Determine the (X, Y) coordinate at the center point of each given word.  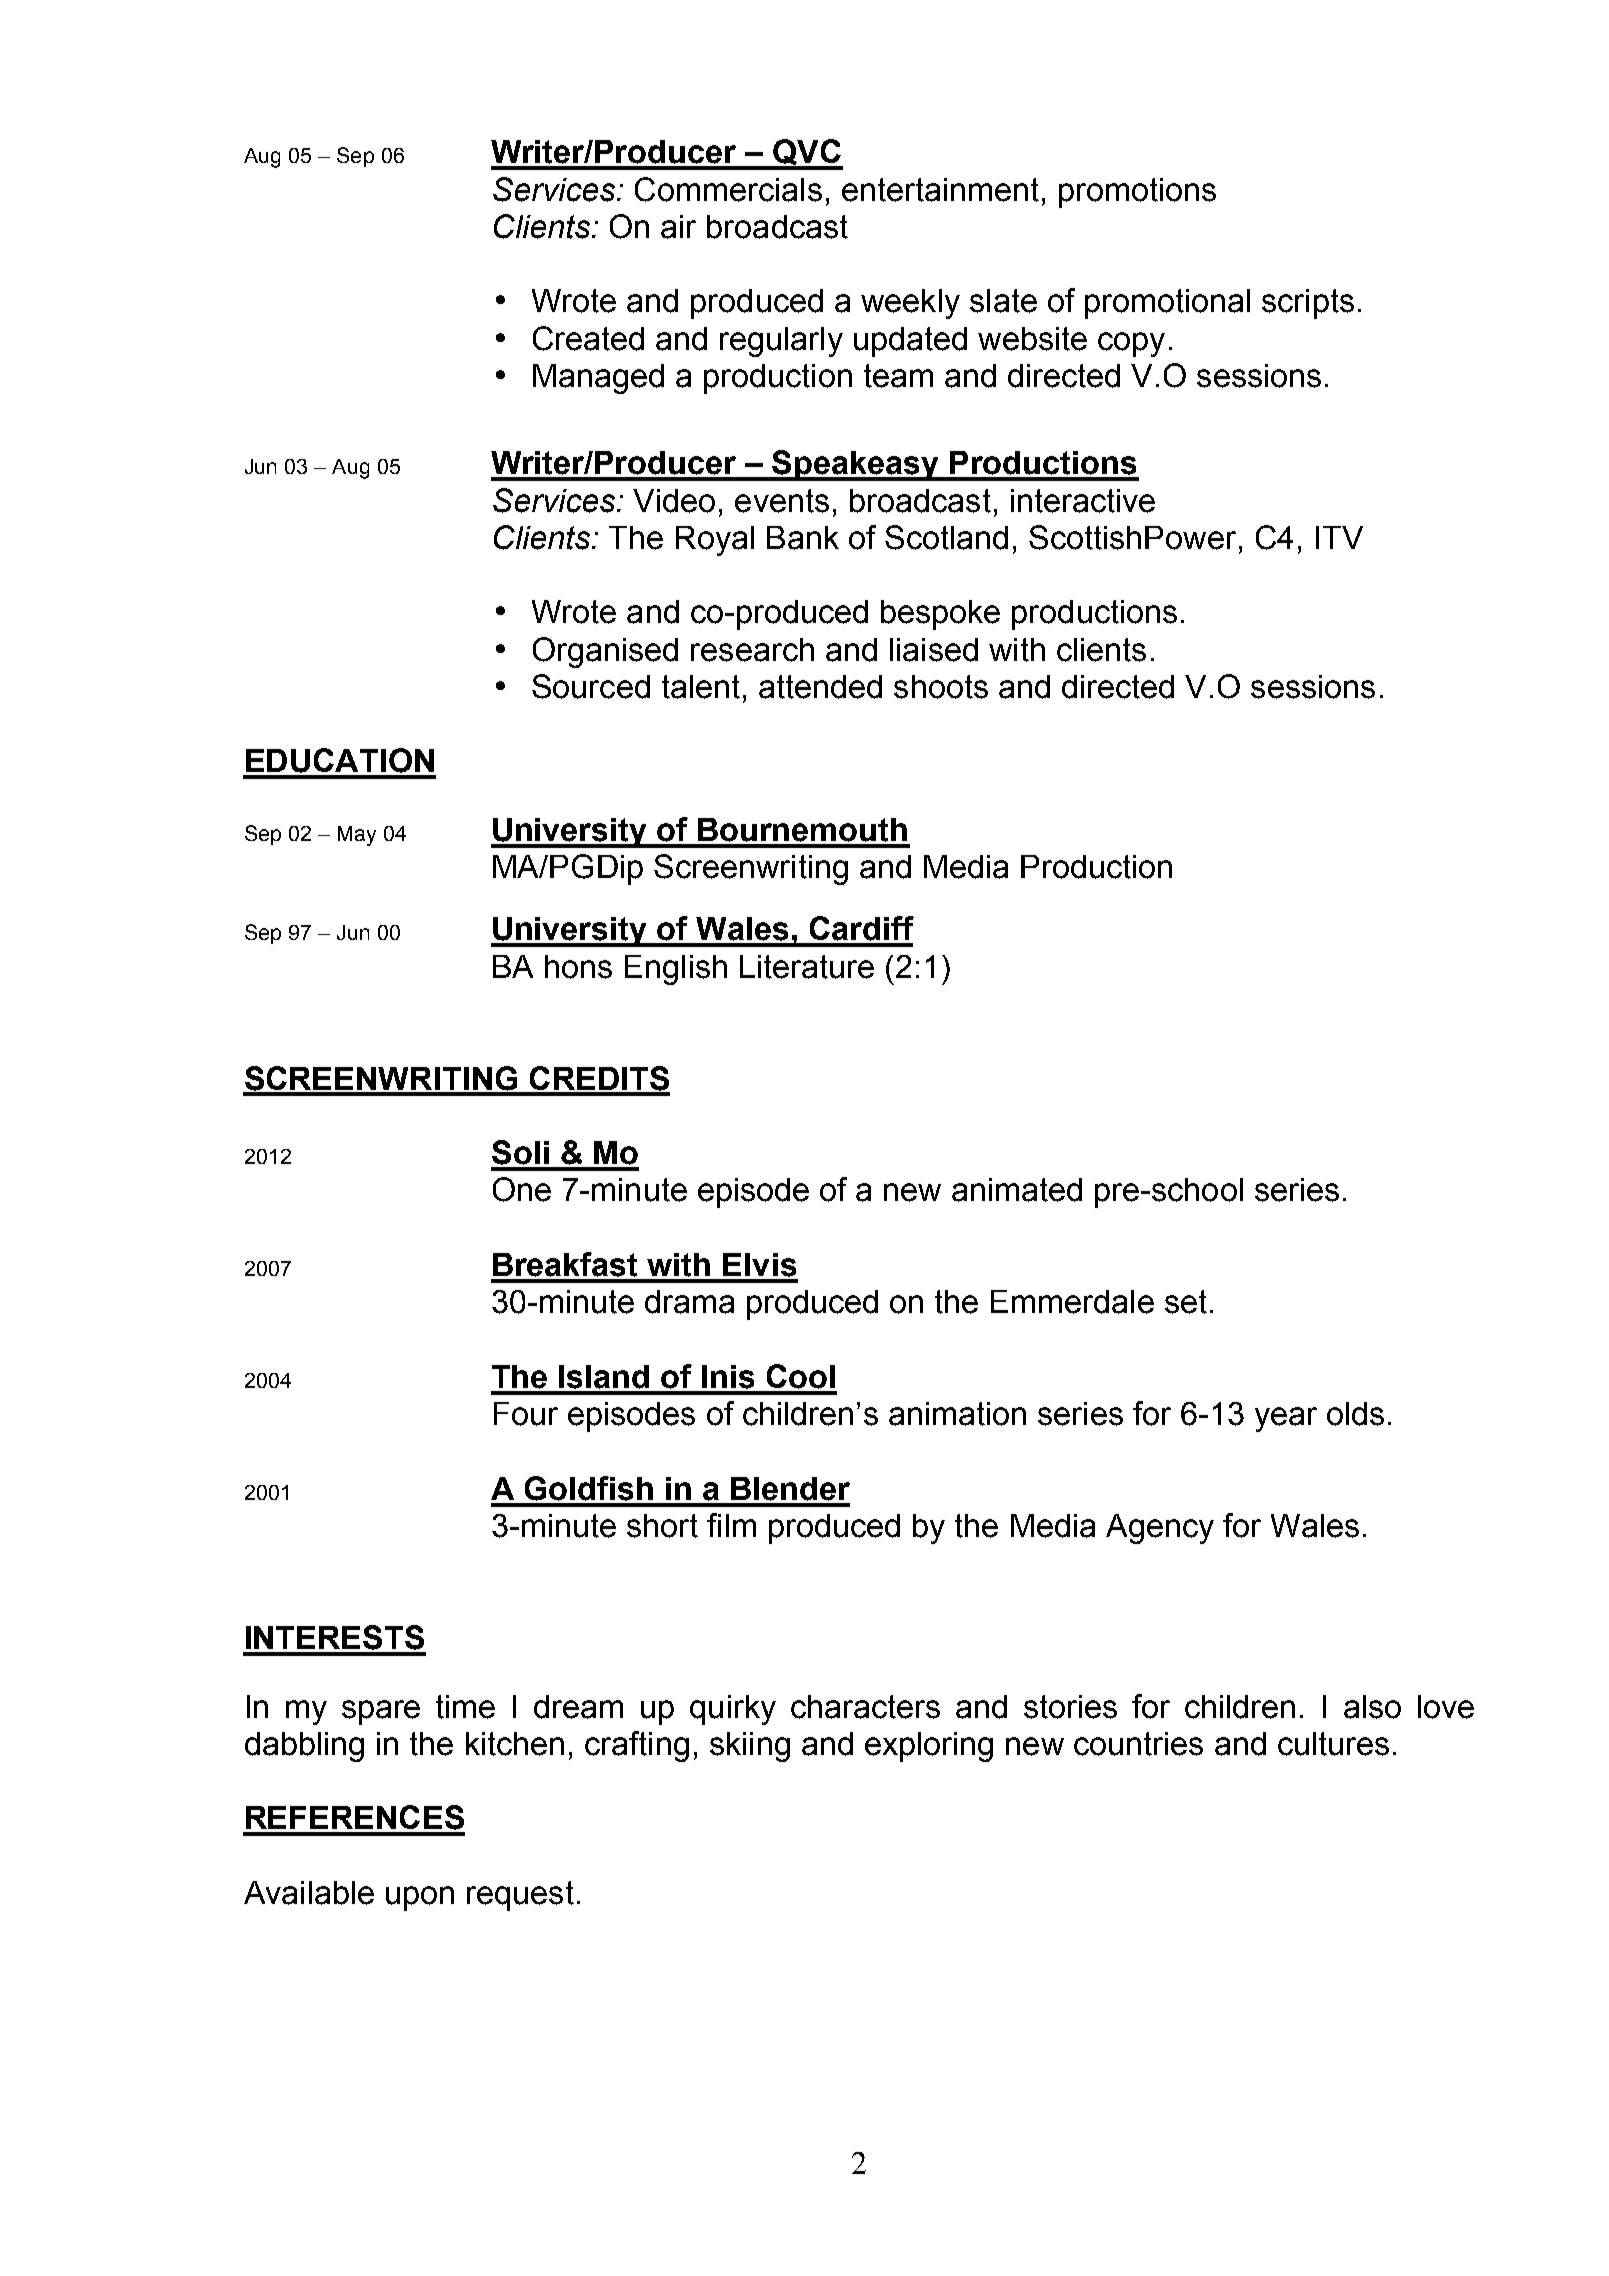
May (357, 836)
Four (526, 1414)
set (1186, 1302)
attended (820, 687)
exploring (929, 1747)
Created (588, 338)
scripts (1308, 304)
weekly (910, 304)
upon (420, 1898)
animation (957, 1414)
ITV (1339, 537)
